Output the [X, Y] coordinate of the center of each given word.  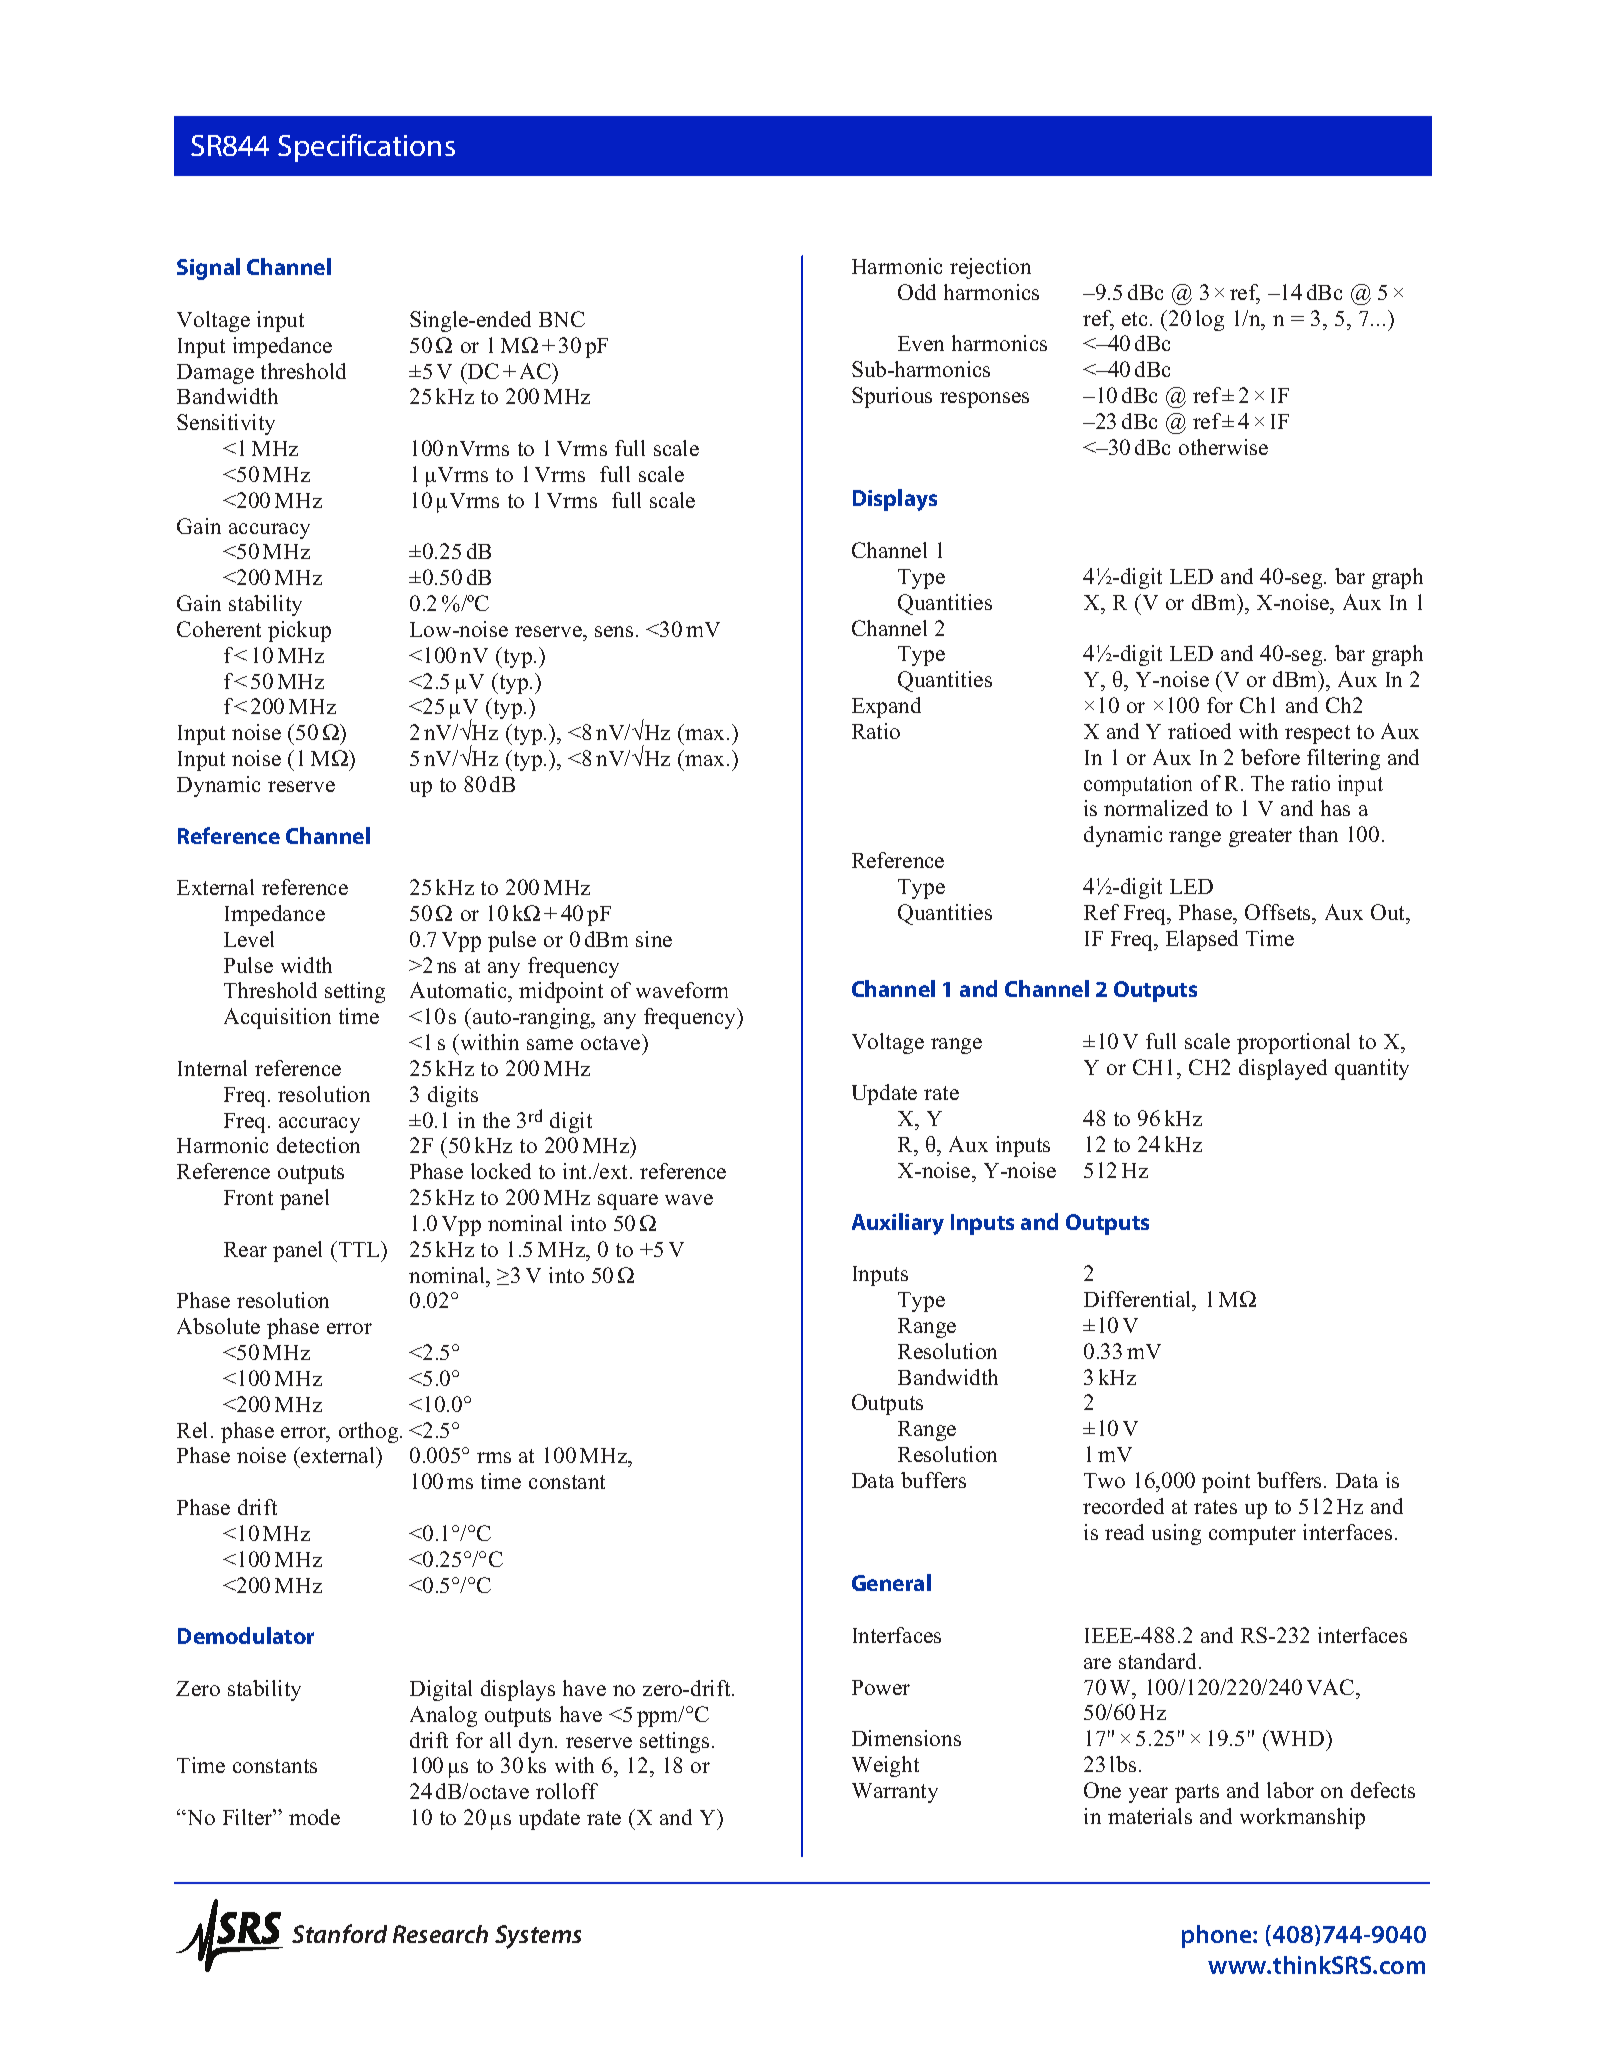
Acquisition [277, 1018]
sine [654, 939]
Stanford [339, 1933]
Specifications [366, 148]
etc [1134, 319]
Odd [917, 292]
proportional [1293, 1043]
